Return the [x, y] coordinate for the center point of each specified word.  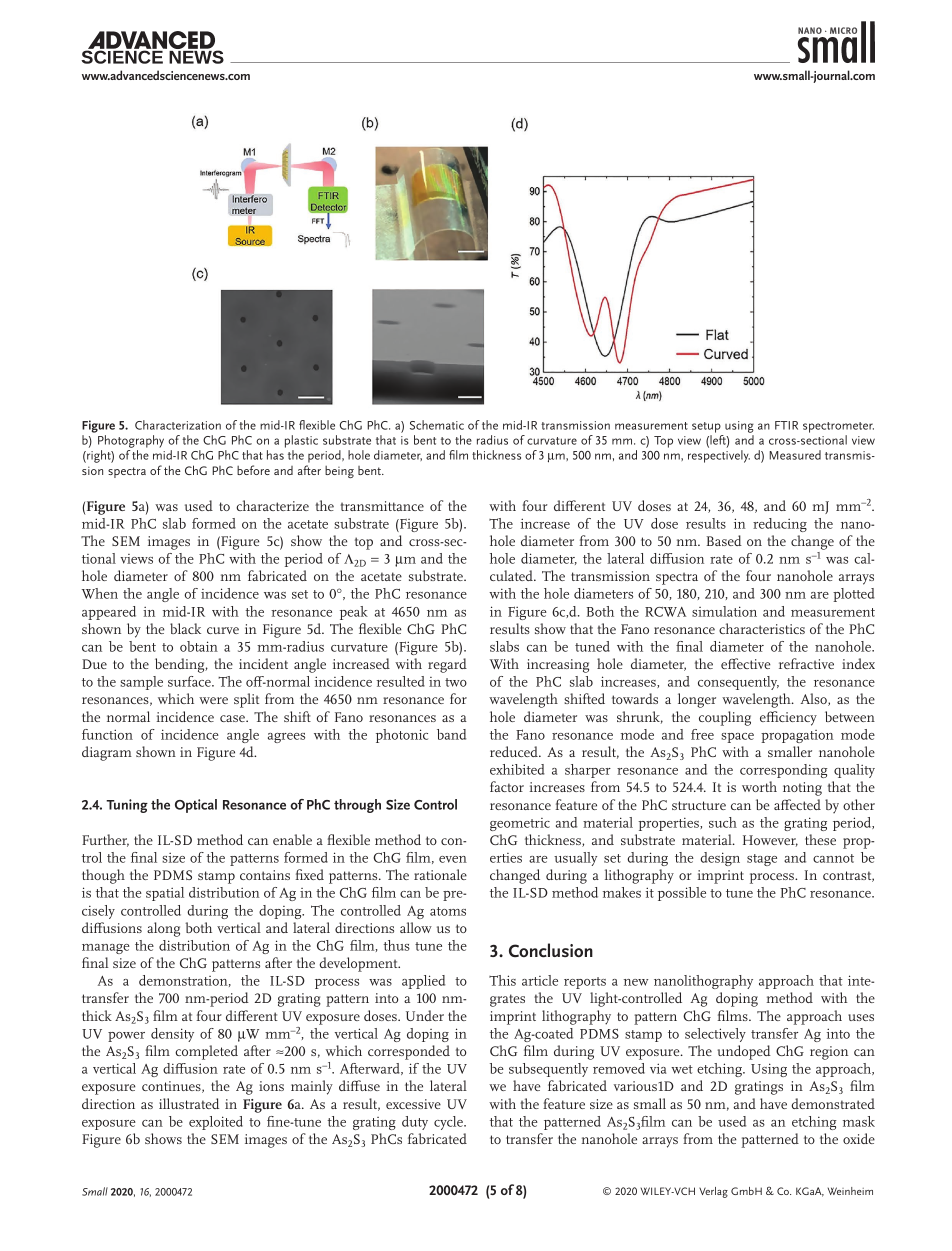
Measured [795, 455]
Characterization [178, 425]
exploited [216, 1123]
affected [797, 804]
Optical [196, 806]
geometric [520, 824]
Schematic [437, 425]
